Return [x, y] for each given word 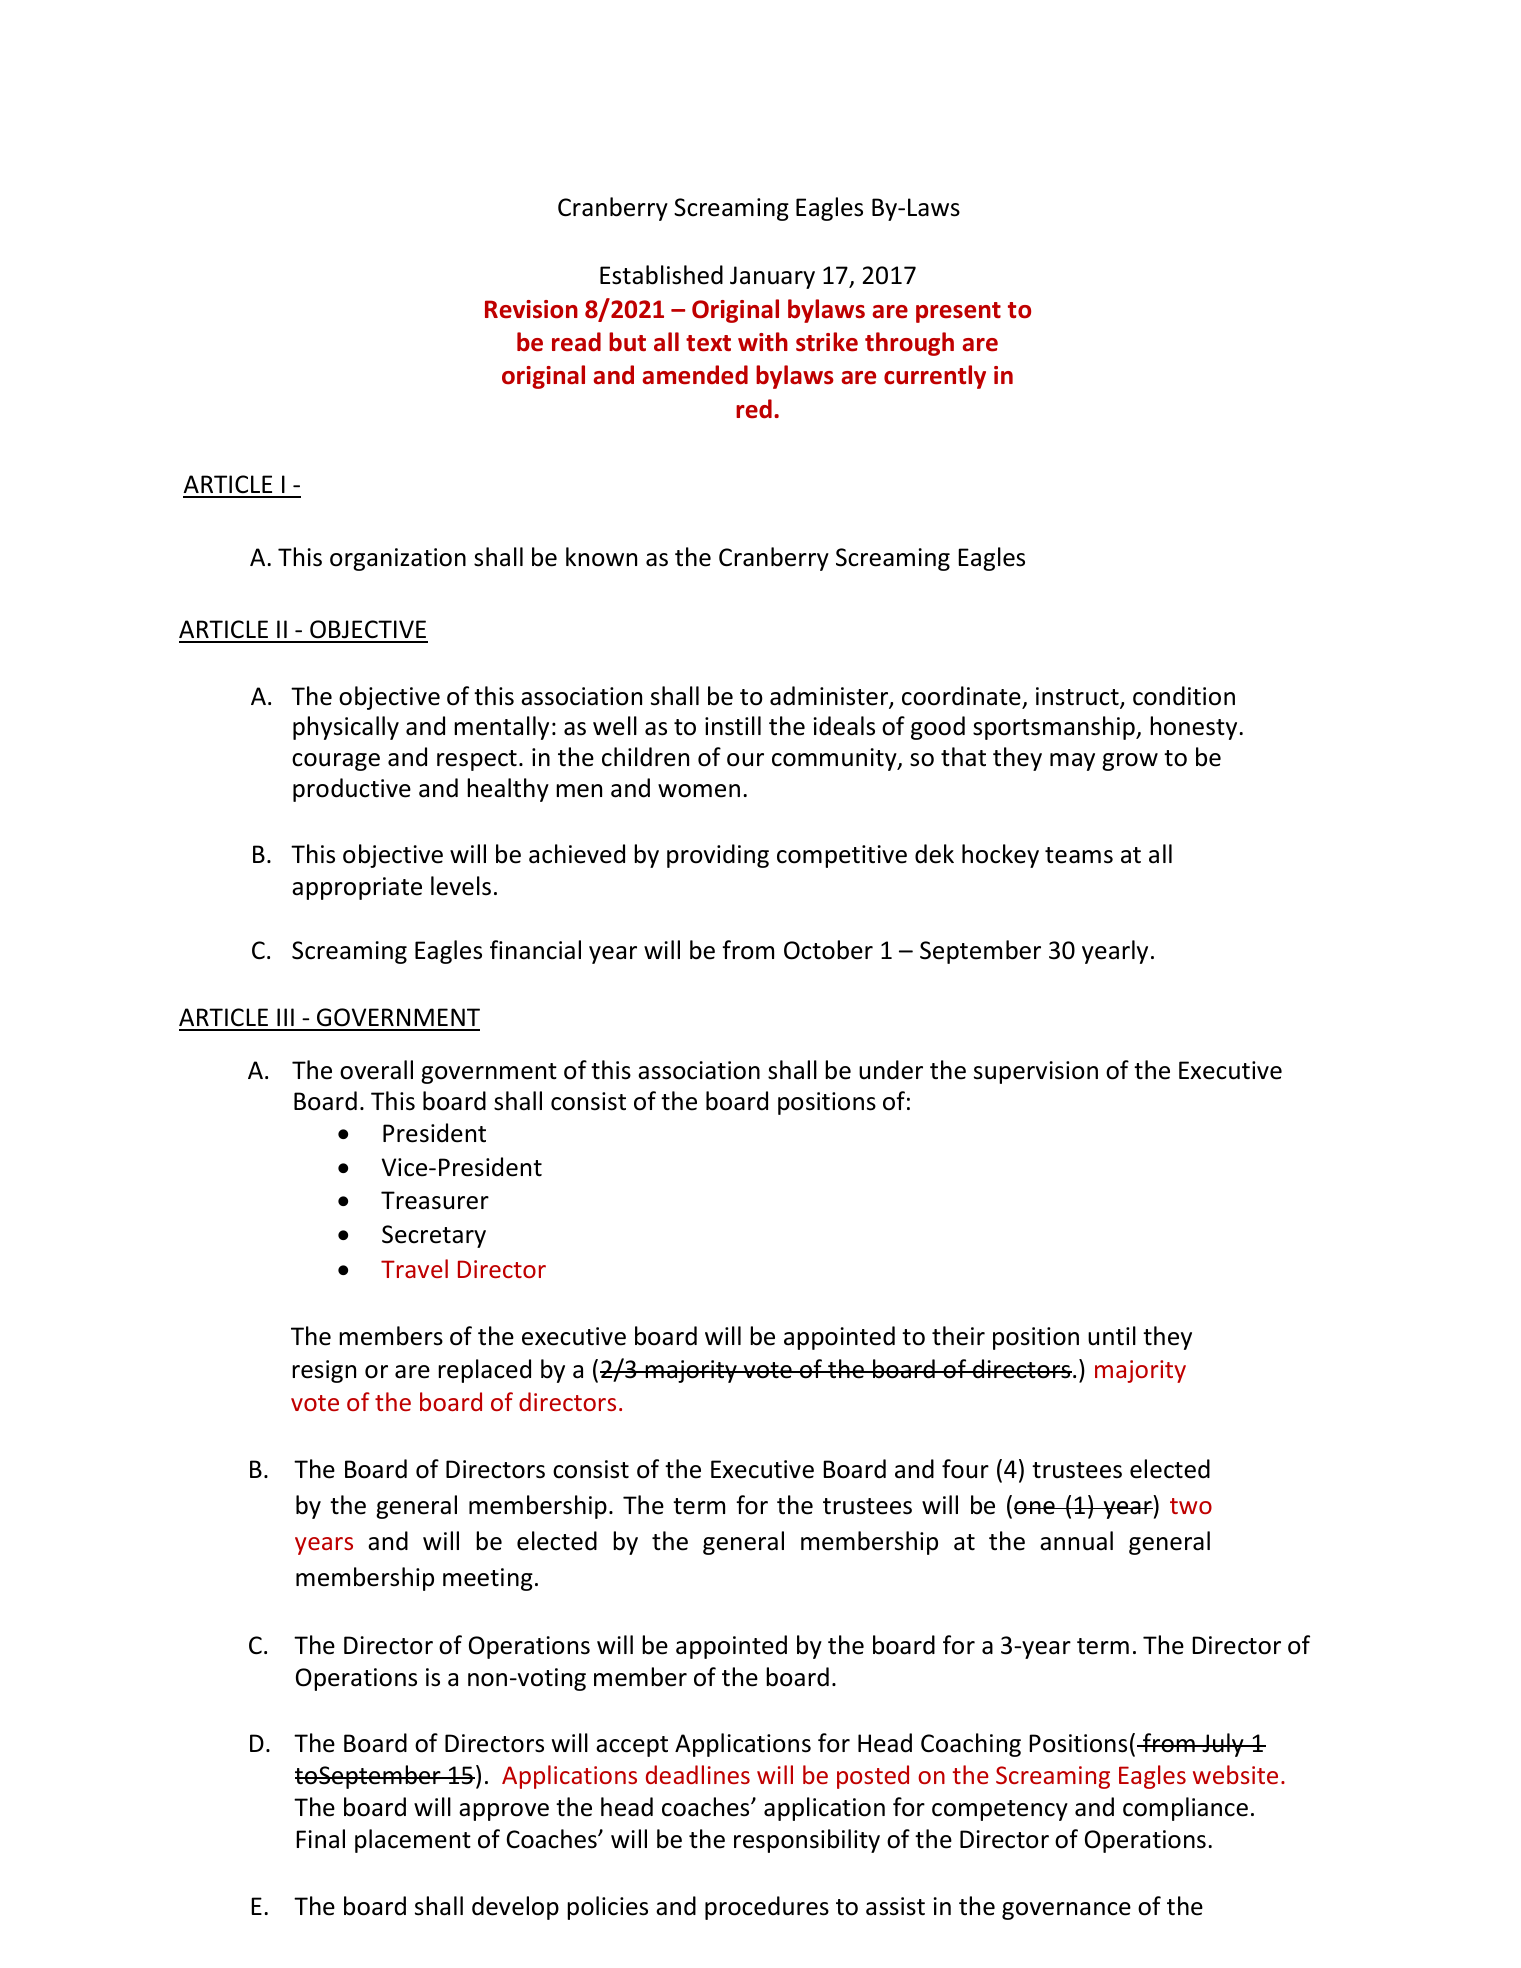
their [958, 1336]
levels [461, 886]
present [958, 312]
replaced [484, 1371]
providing [718, 856]
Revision [531, 309]
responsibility [807, 1841]
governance [1066, 1911]
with [763, 341]
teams [1079, 855]
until [1112, 1336]
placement [413, 1841]
